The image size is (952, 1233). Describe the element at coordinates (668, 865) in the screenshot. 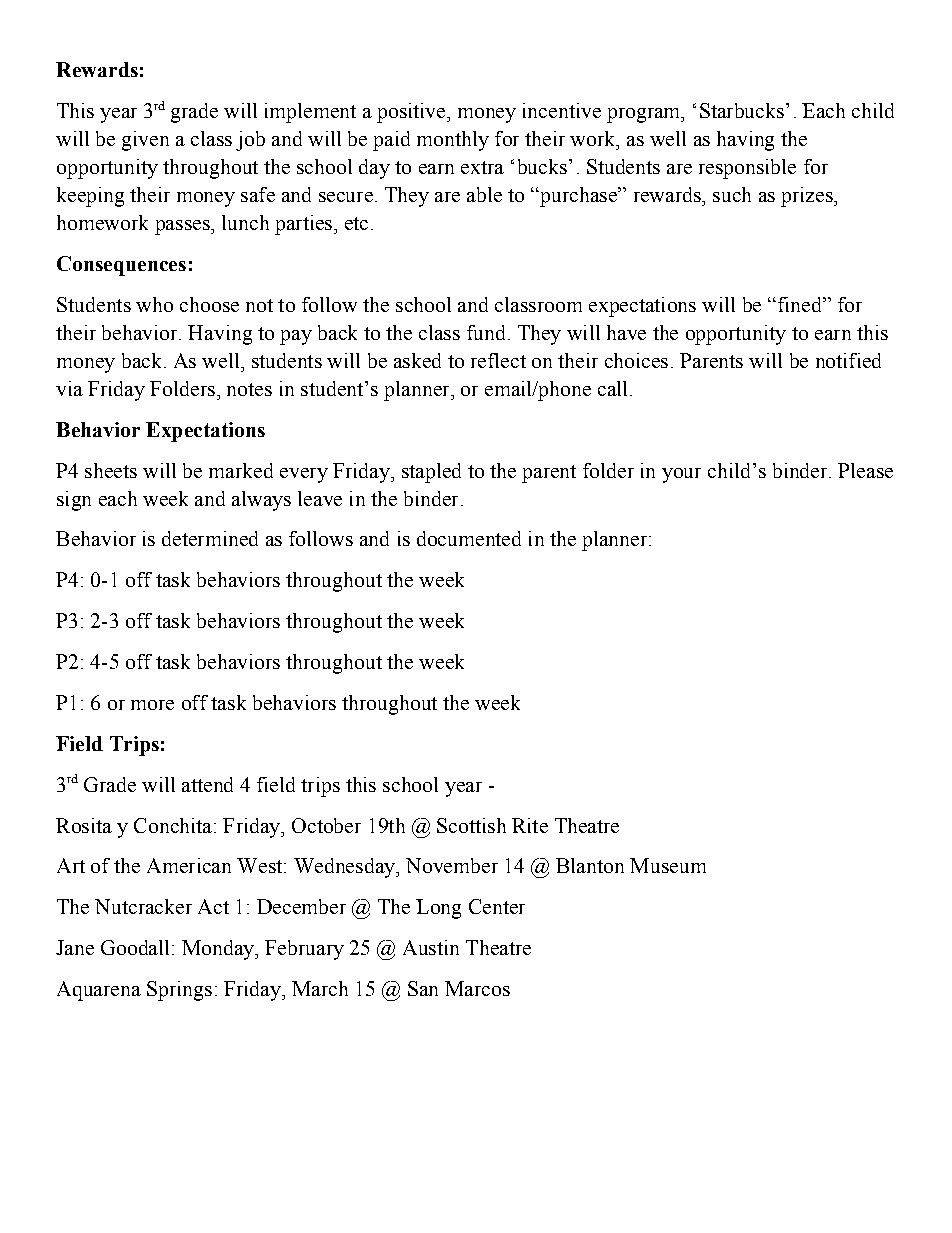

I see `Museum` at that location.
